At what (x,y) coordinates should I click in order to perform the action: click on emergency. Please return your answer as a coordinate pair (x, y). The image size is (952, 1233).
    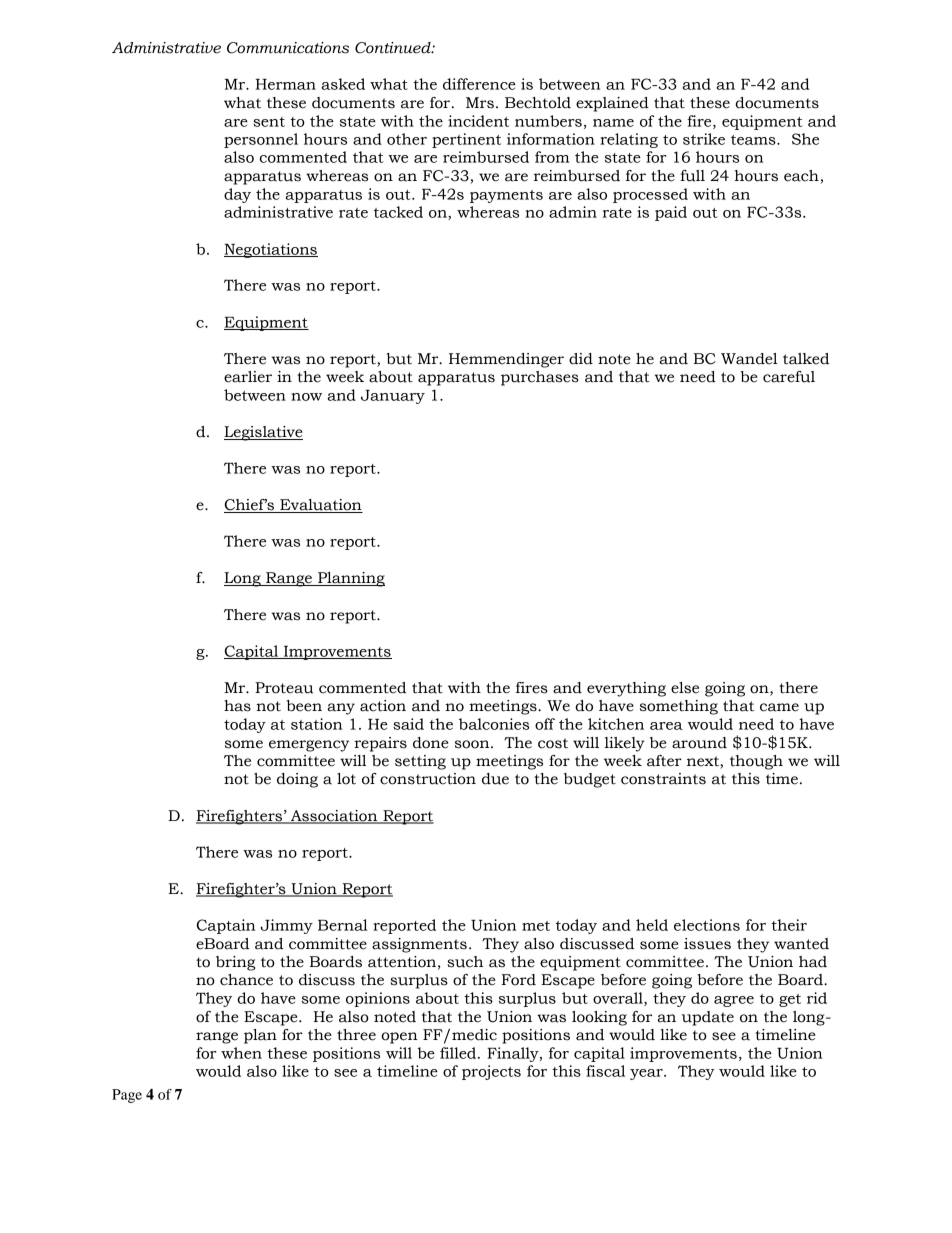
    Looking at the image, I should click on (309, 746).
